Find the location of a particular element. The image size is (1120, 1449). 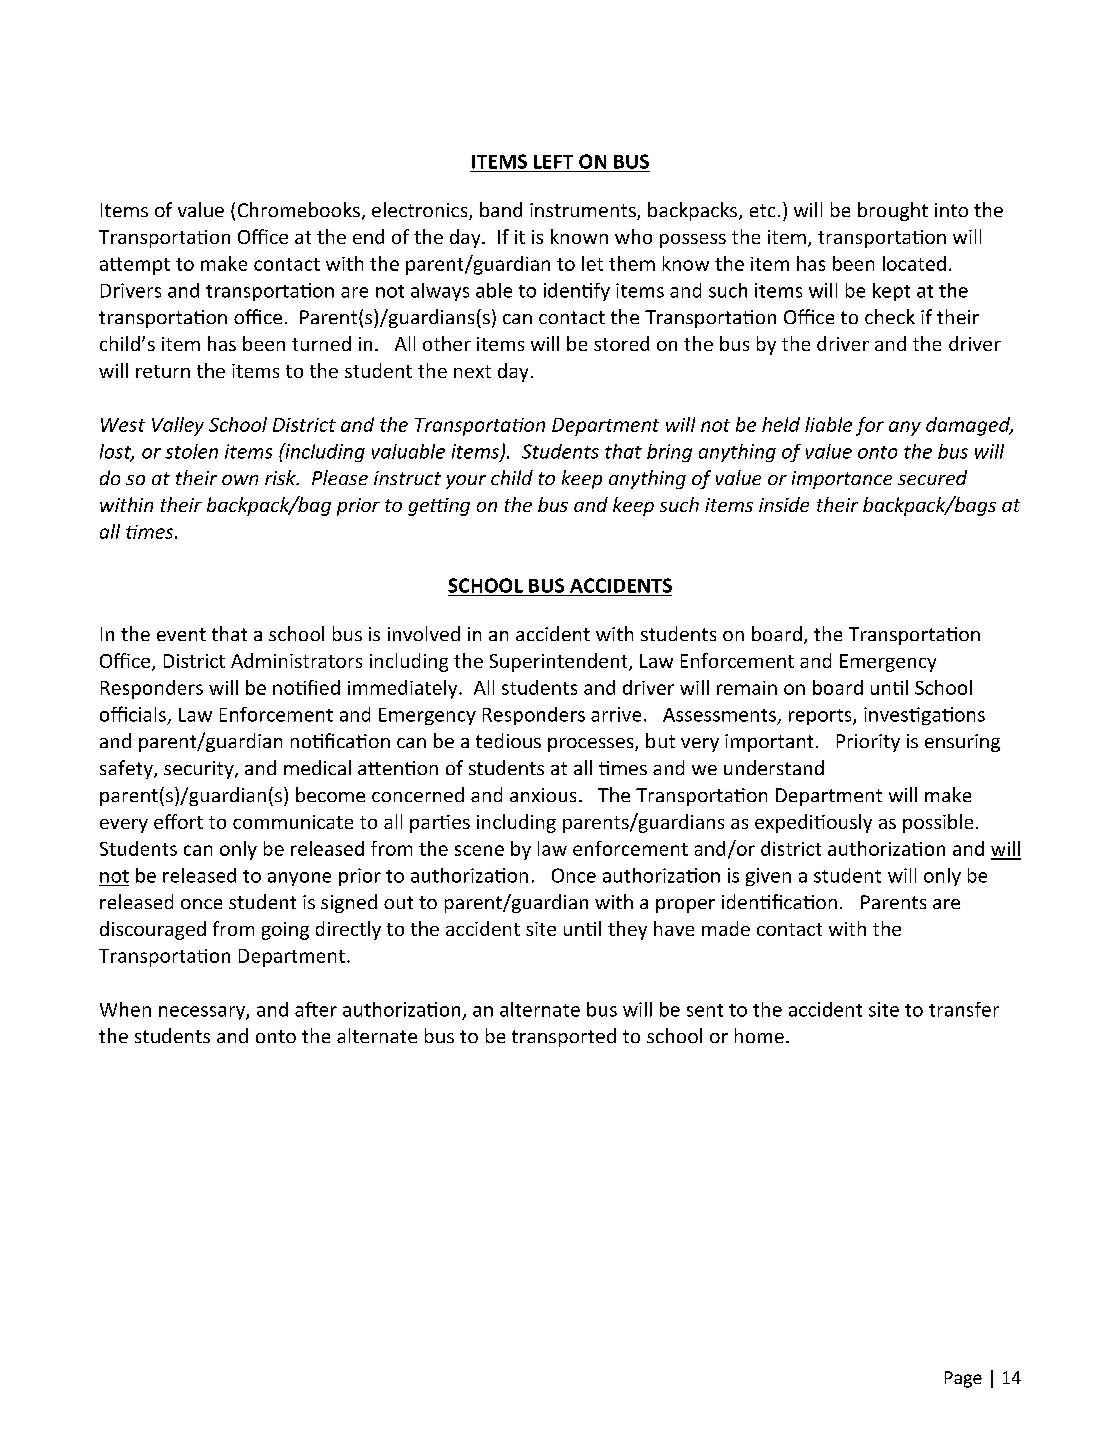

When is located at coordinates (125, 1009).
